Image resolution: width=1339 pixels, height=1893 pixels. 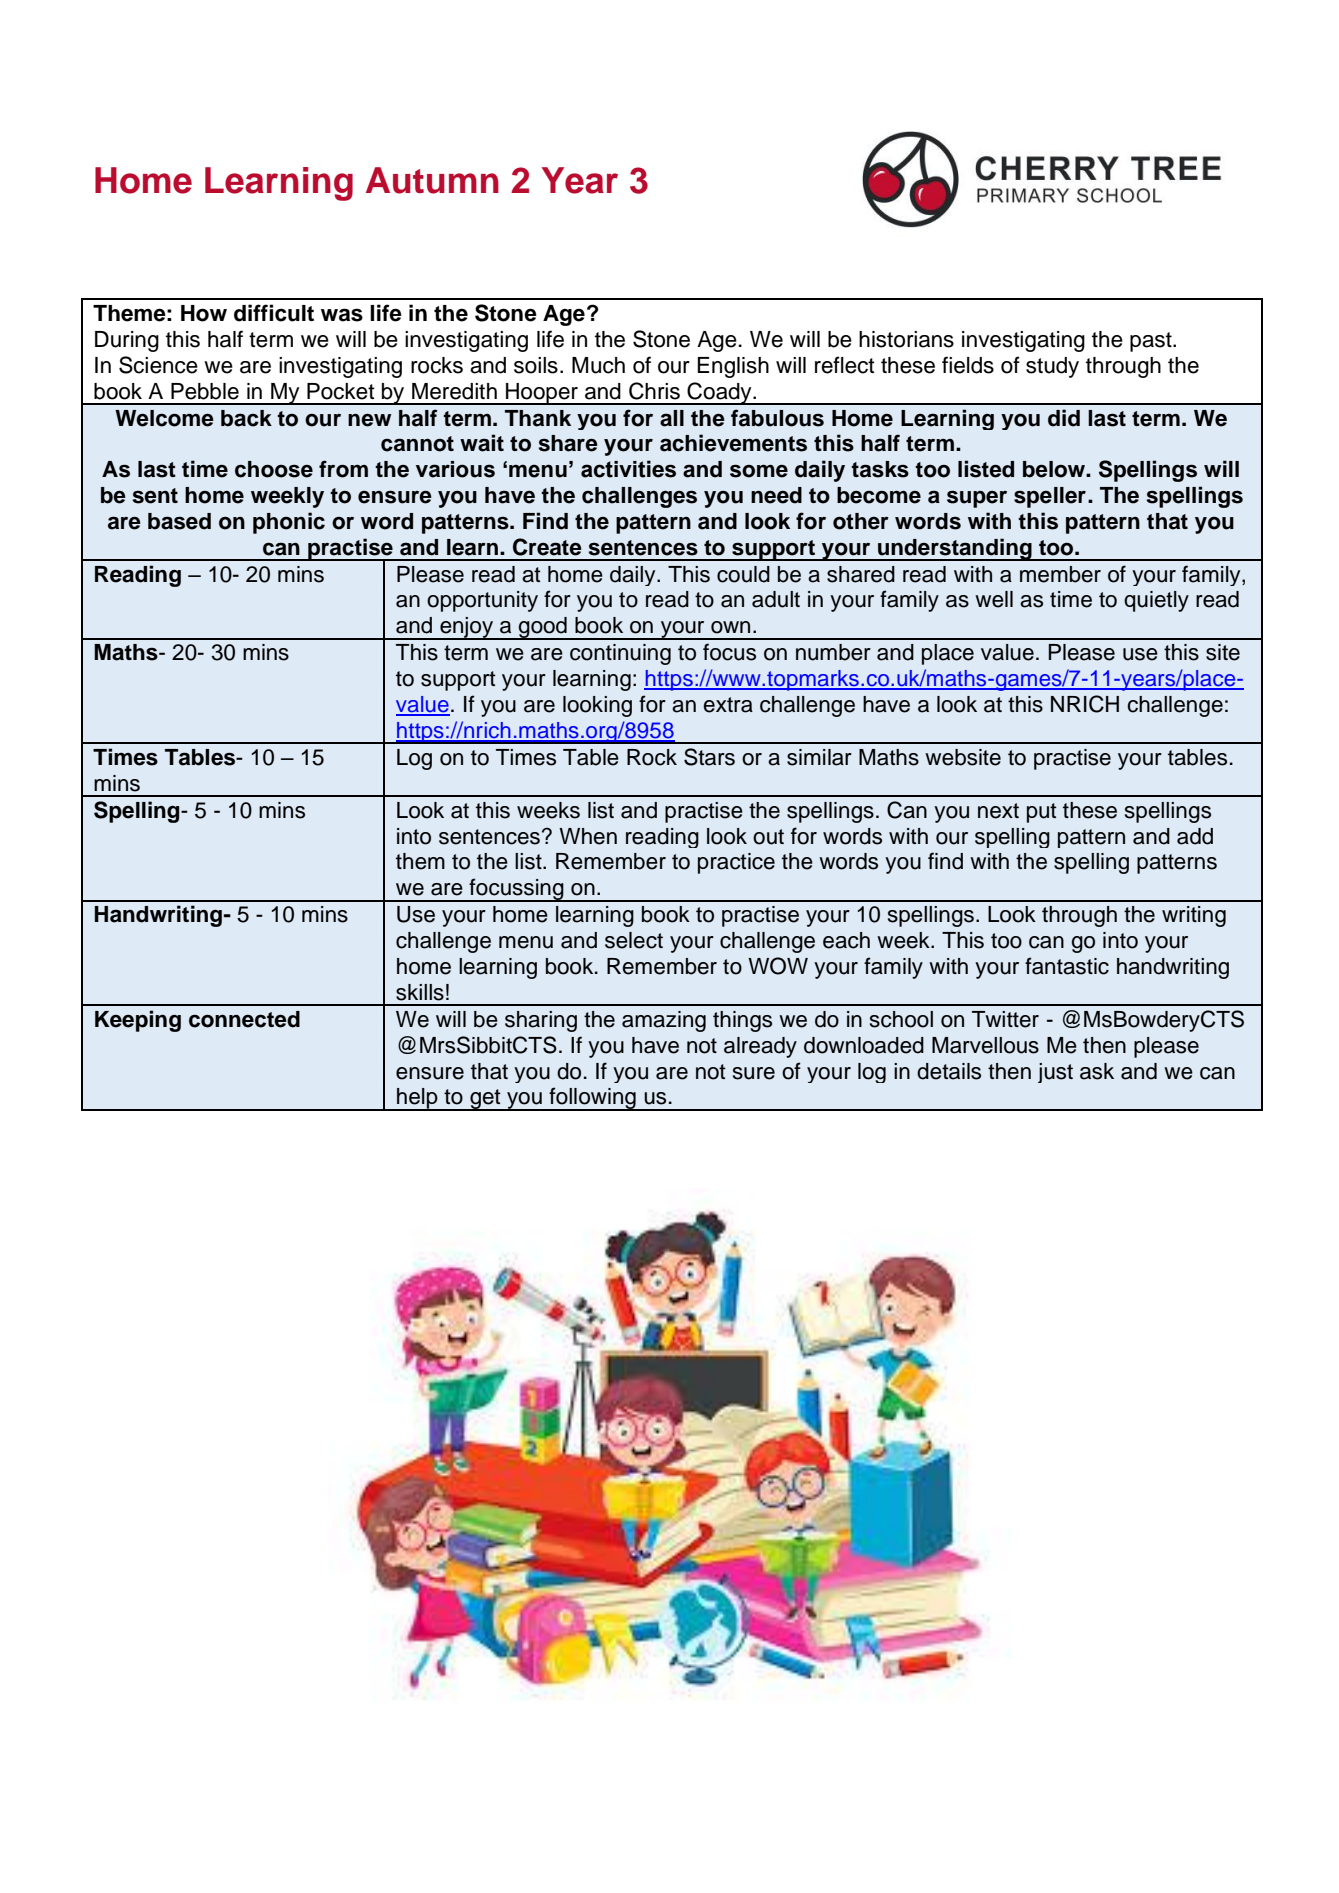 I want to click on Much, so click(x=598, y=365).
